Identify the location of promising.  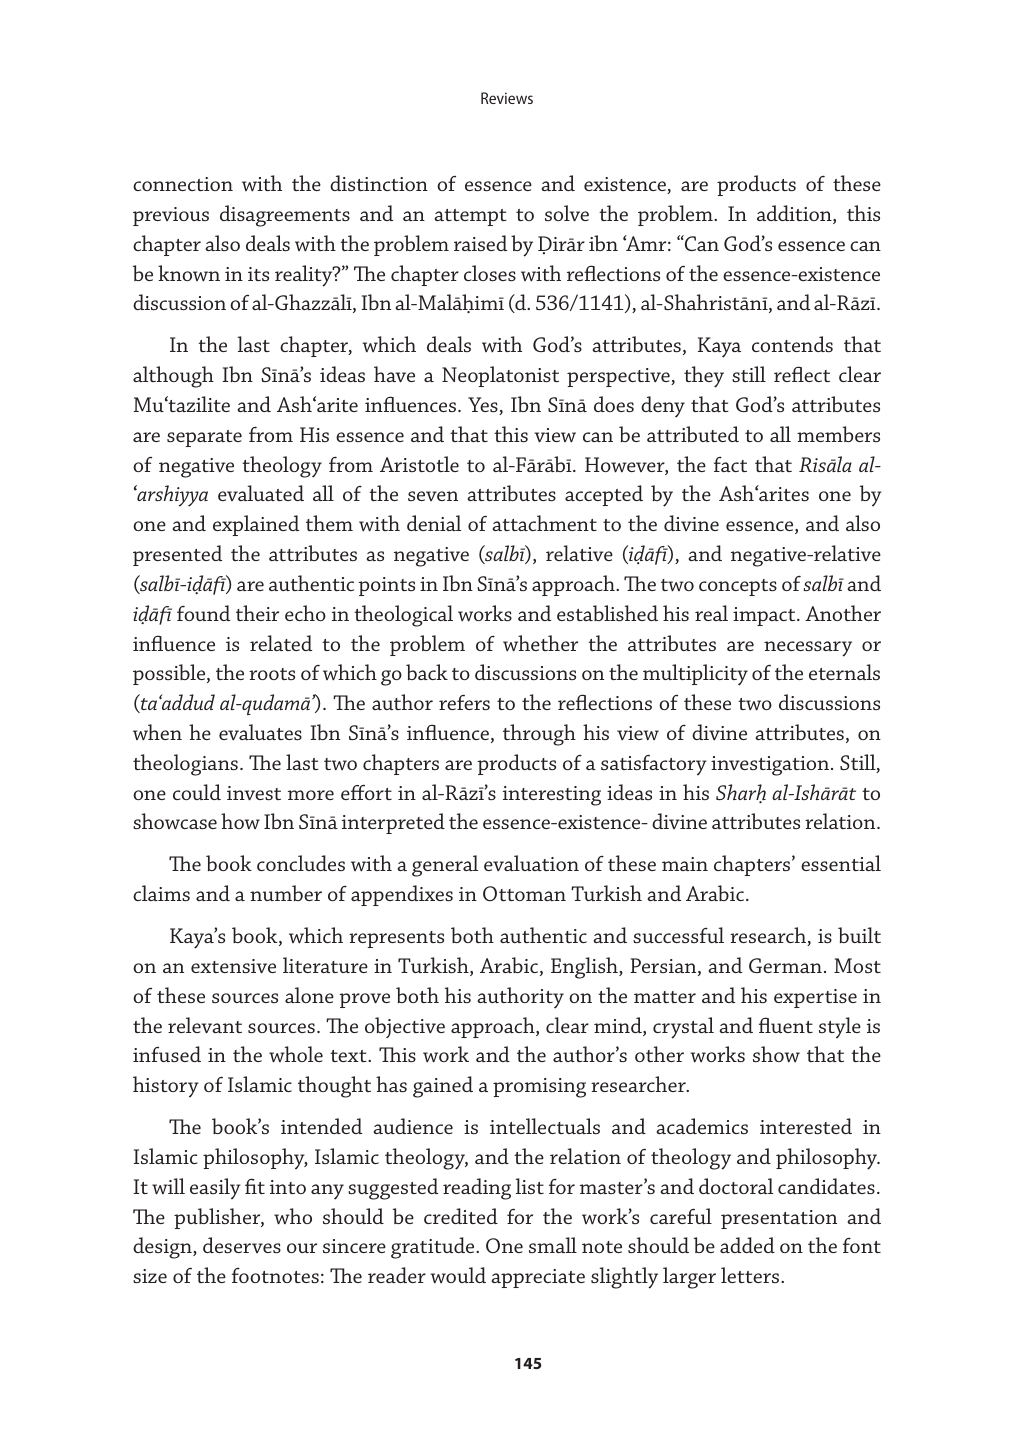
(539, 1088).
